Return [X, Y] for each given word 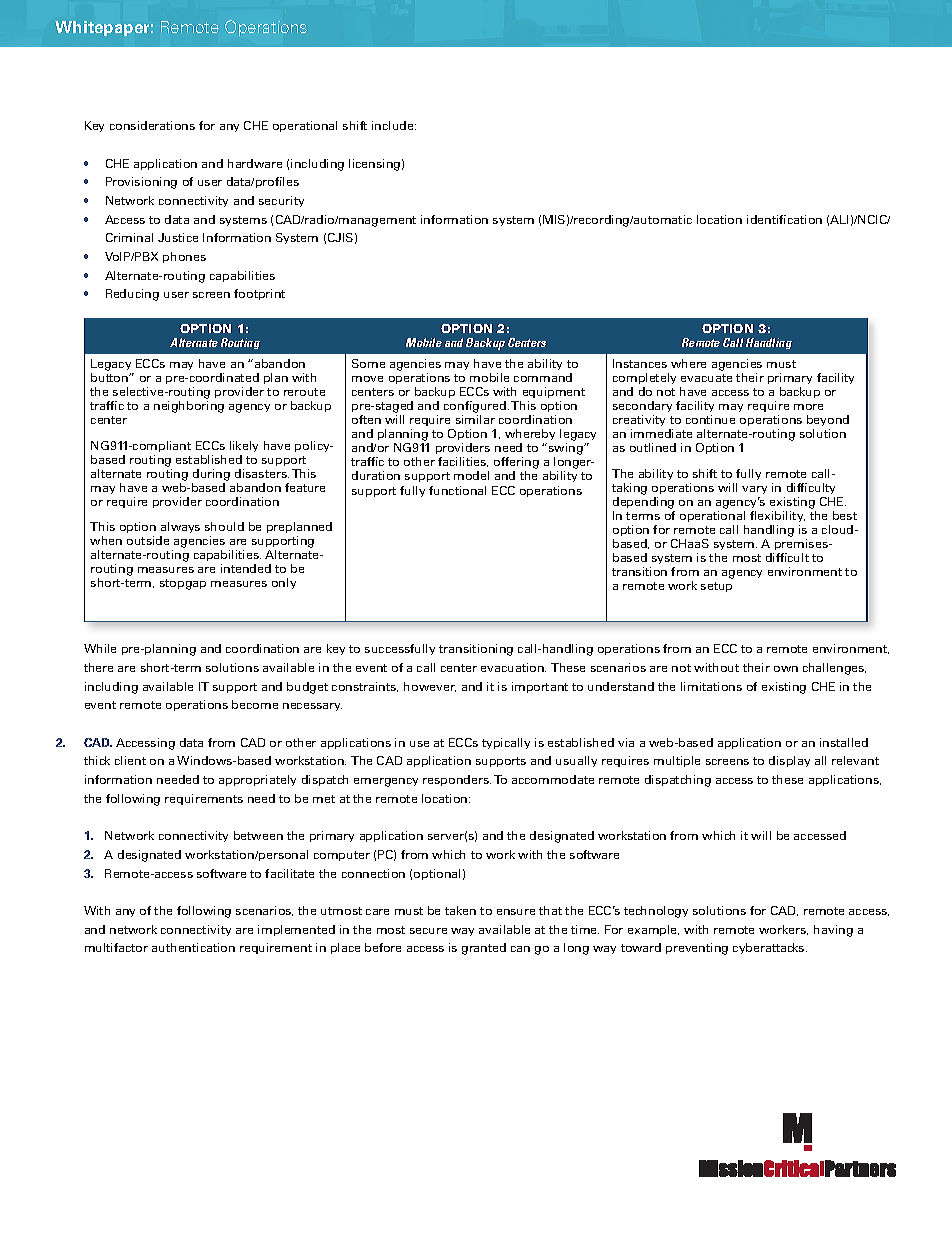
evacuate [706, 378]
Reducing [132, 295]
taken [460, 910]
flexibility [777, 516]
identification [784, 219]
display [789, 761]
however [430, 687]
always [180, 527]
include [394, 125]
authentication [193, 947]
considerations [152, 125]
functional [457, 490]
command [543, 377]
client [130, 760]
